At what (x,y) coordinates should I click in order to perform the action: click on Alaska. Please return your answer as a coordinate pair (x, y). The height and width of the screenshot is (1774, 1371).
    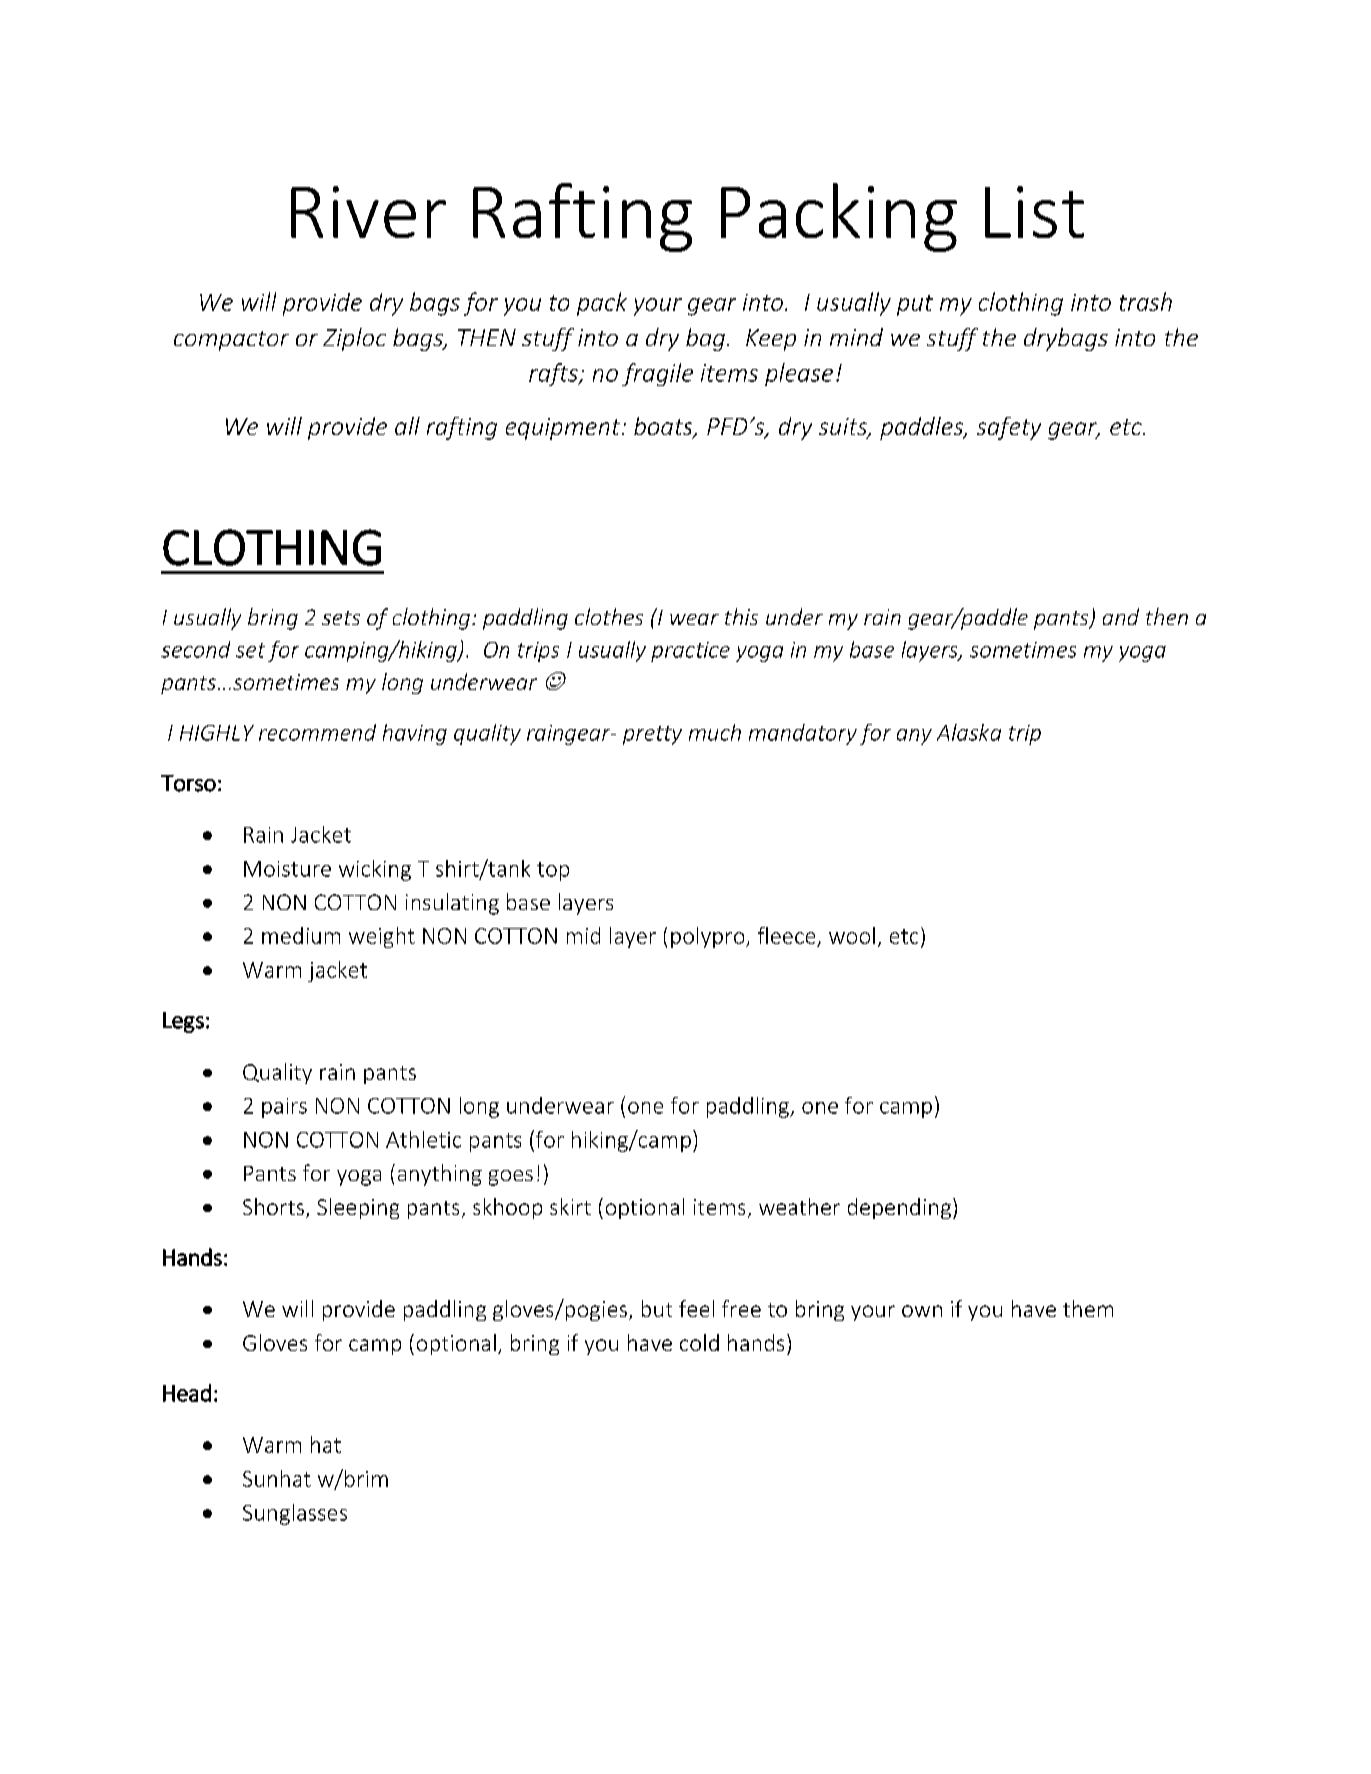
    Looking at the image, I should click on (969, 732).
